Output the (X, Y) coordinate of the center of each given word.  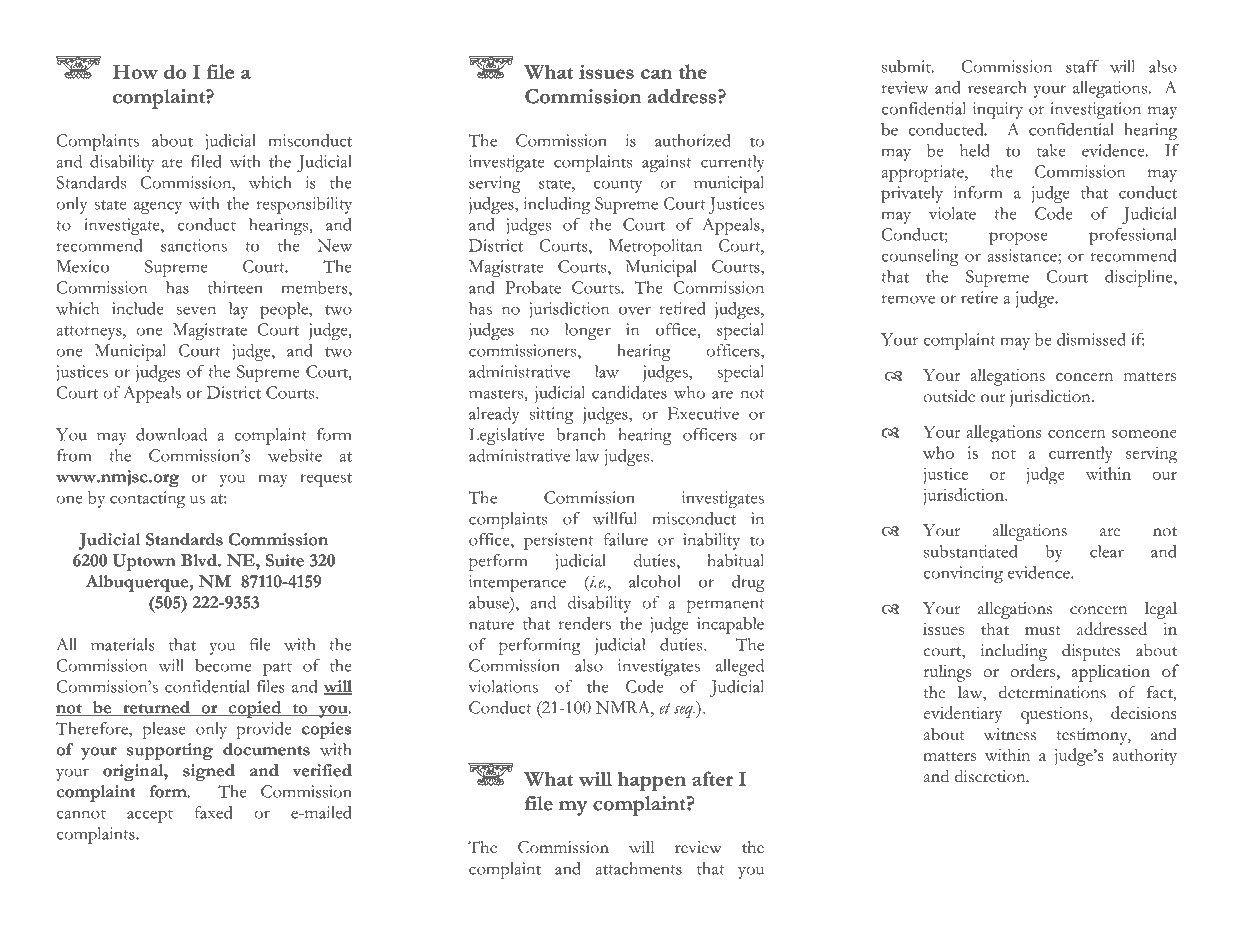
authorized (693, 140)
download (171, 434)
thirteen (235, 287)
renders (585, 623)
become (223, 665)
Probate (533, 287)
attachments (638, 868)
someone (1144, 434)
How (135, 71)
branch (581, 434)
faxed (213, 812)
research (997, 87)
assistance (1023, 256)
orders (1032, 670)
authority (1145, 757)
